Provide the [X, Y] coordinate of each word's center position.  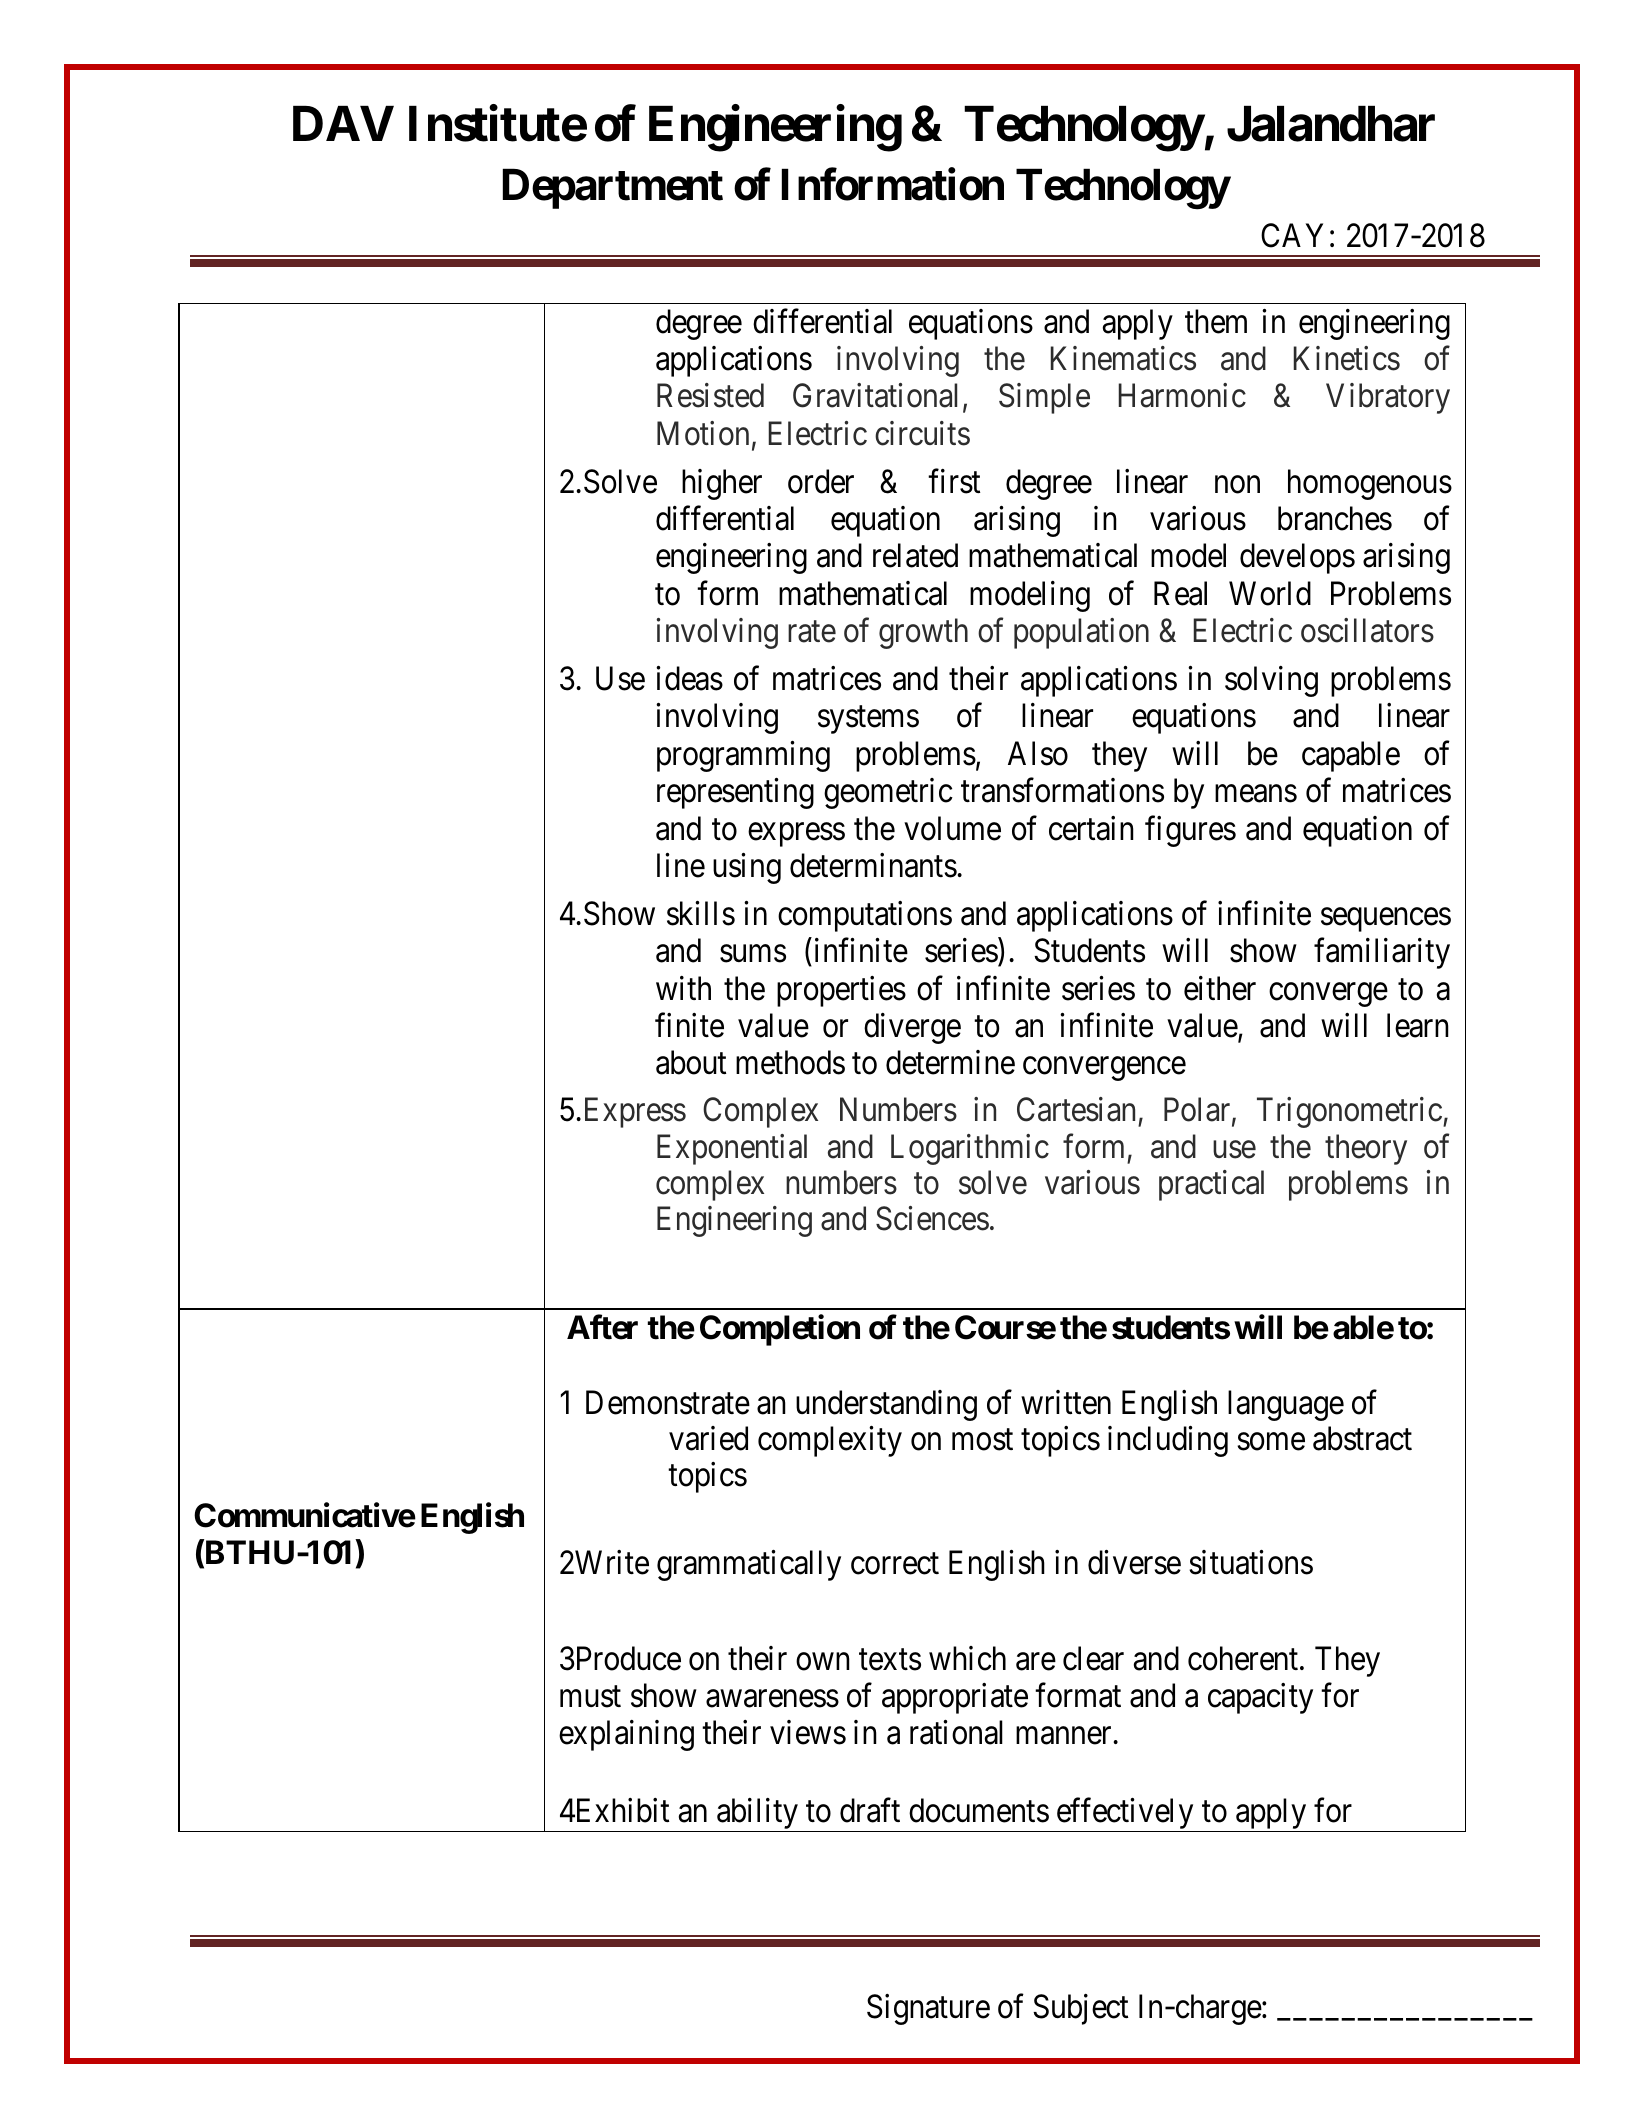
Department [613, 189]
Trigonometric [1349, 1112]
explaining [626, 1735]
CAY [1292, 235]
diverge [912, 1028]
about [691, 1062]
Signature [928, 2009]
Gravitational [875, 395]
